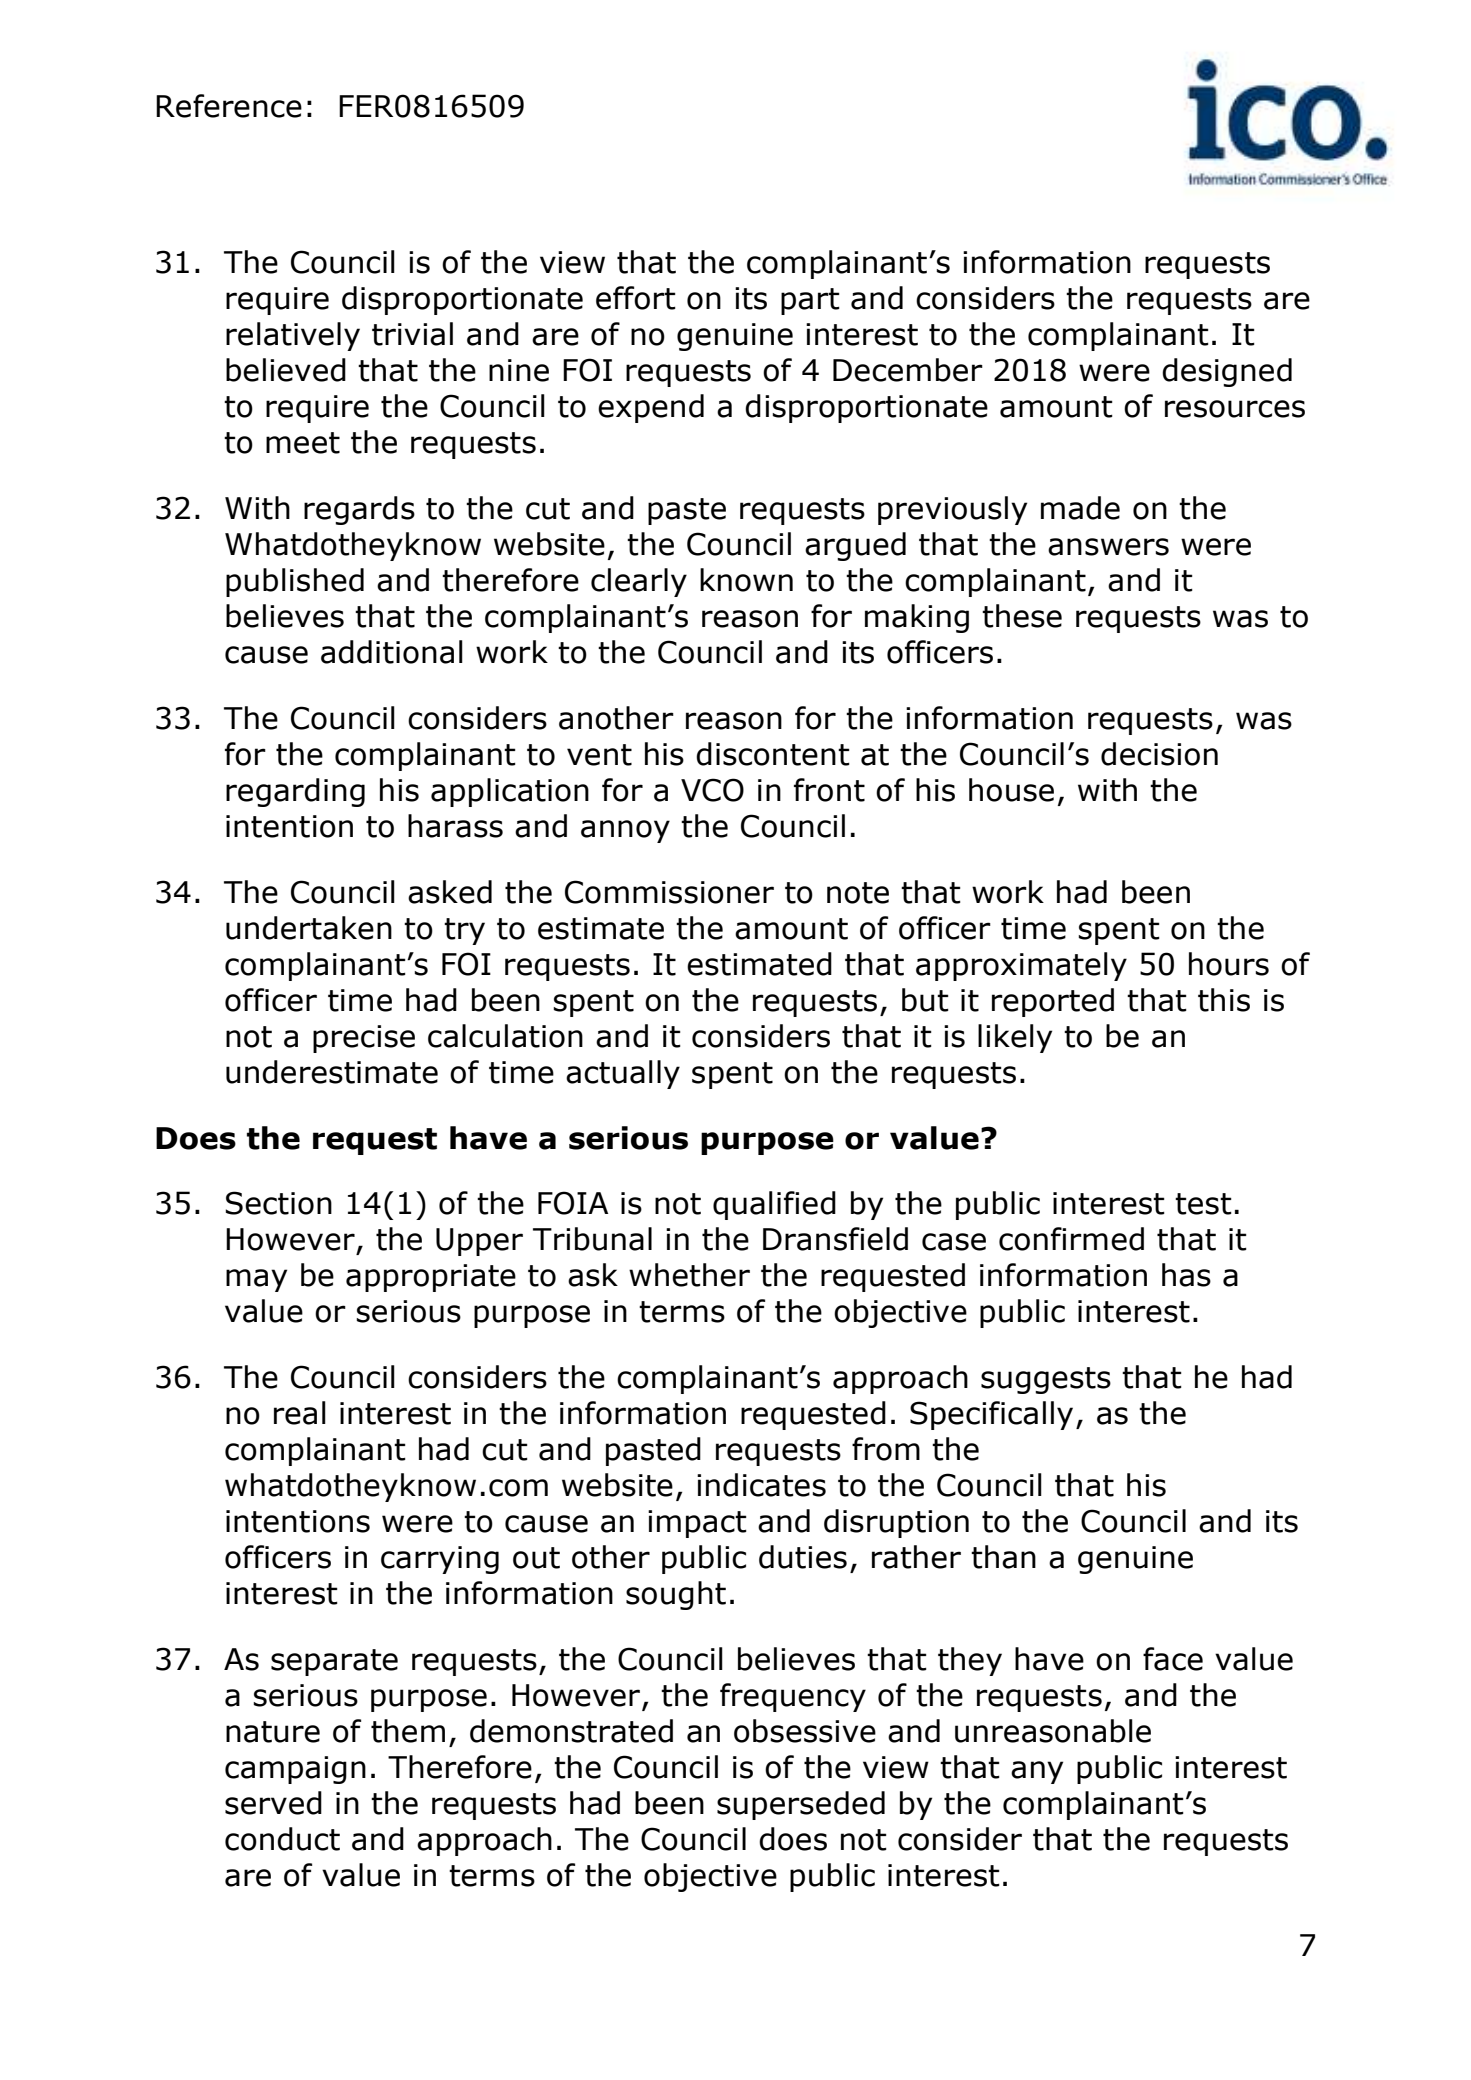 This page has width=1471, height=2080. I want to click on designed, so click(1227, 372).
